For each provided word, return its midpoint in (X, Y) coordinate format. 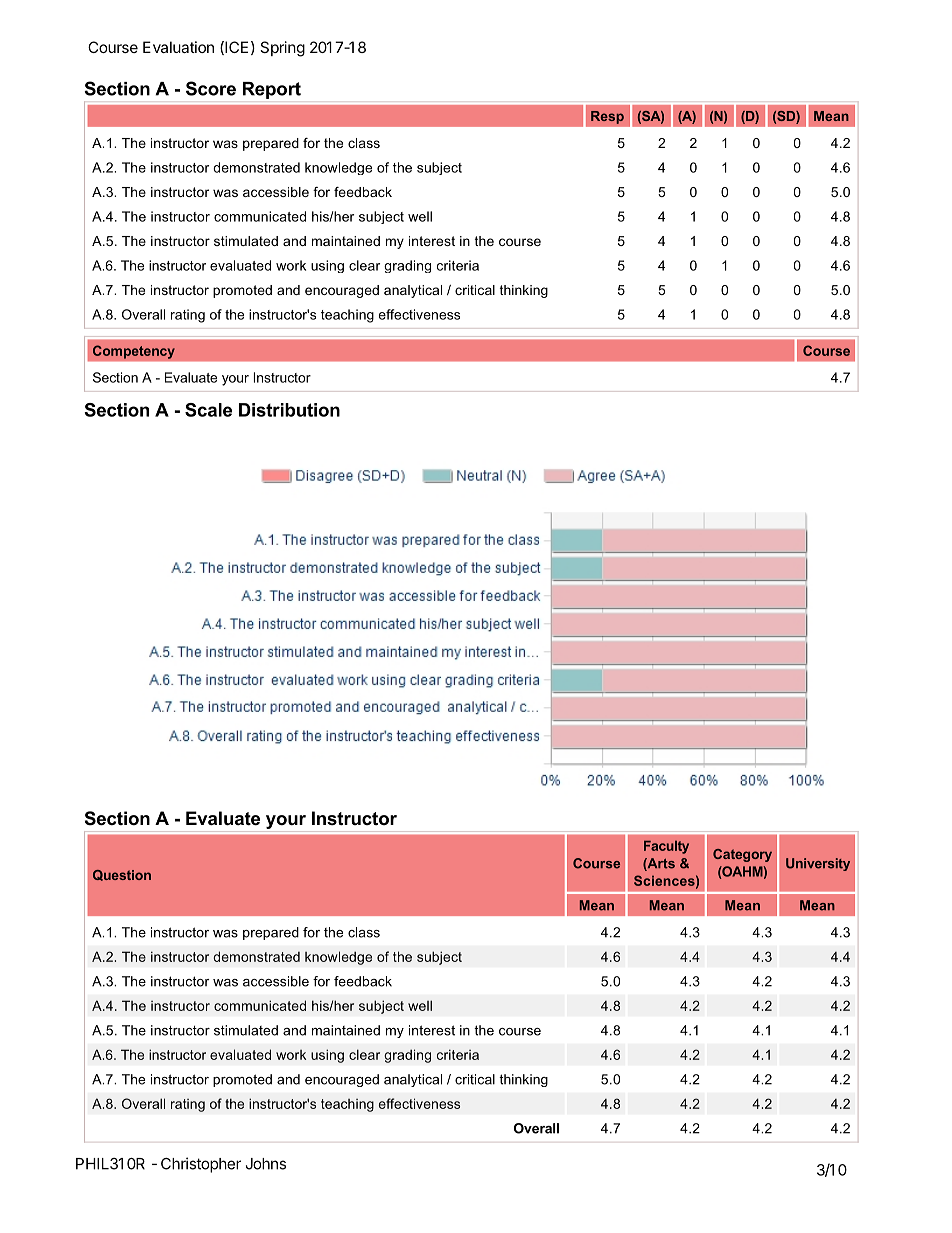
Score (211, 88)
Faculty (666, 847)
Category (742, 855)
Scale (208, 410)
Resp (607, 117)
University (818, 864)
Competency (134, 352)
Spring (282, 49)
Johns (266, 1164)
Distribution (289, 410)
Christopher (201, 1165)
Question (122, 875)
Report (272, 90)
